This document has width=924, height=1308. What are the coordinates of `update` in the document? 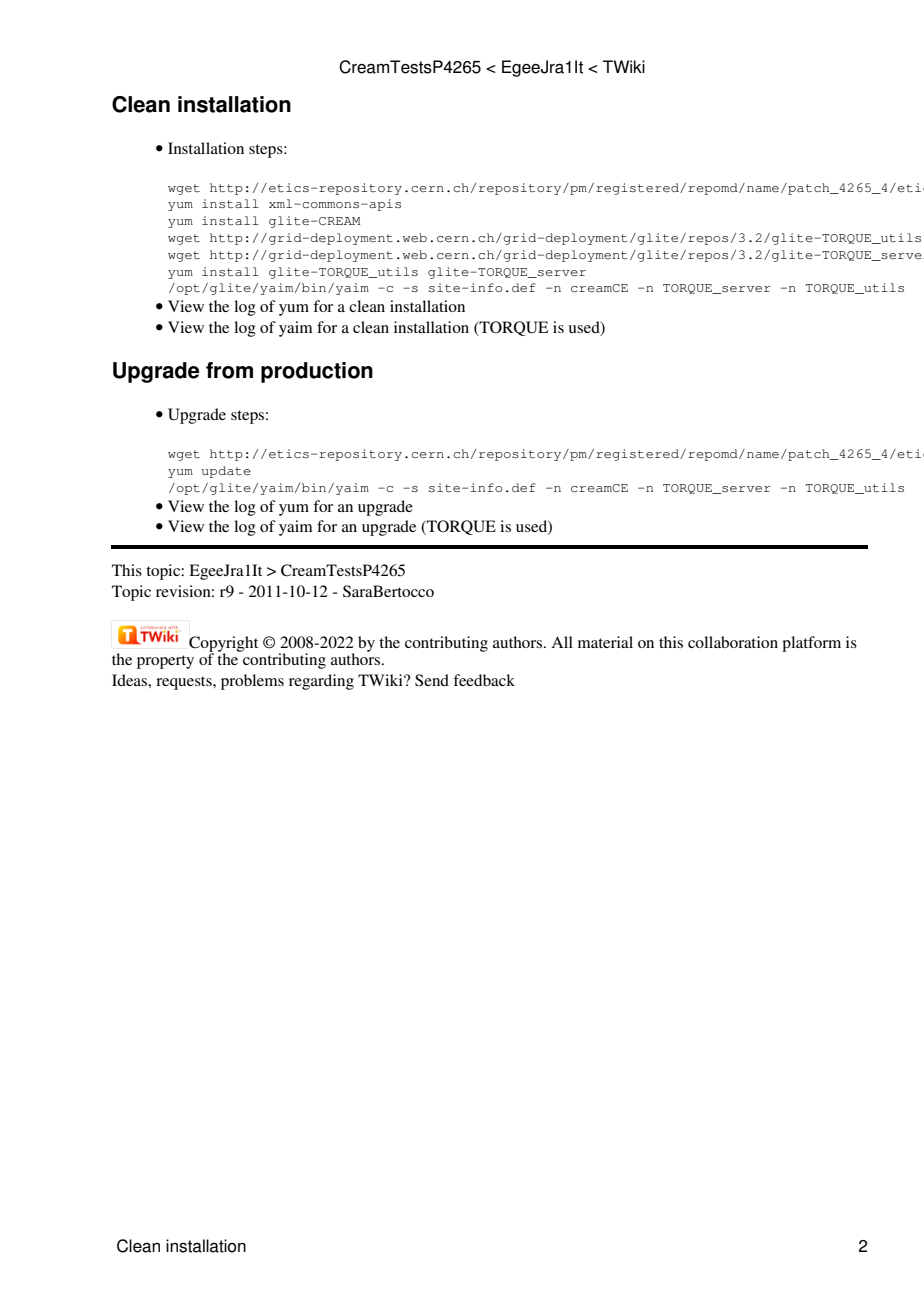 It's located at (226, 472).
